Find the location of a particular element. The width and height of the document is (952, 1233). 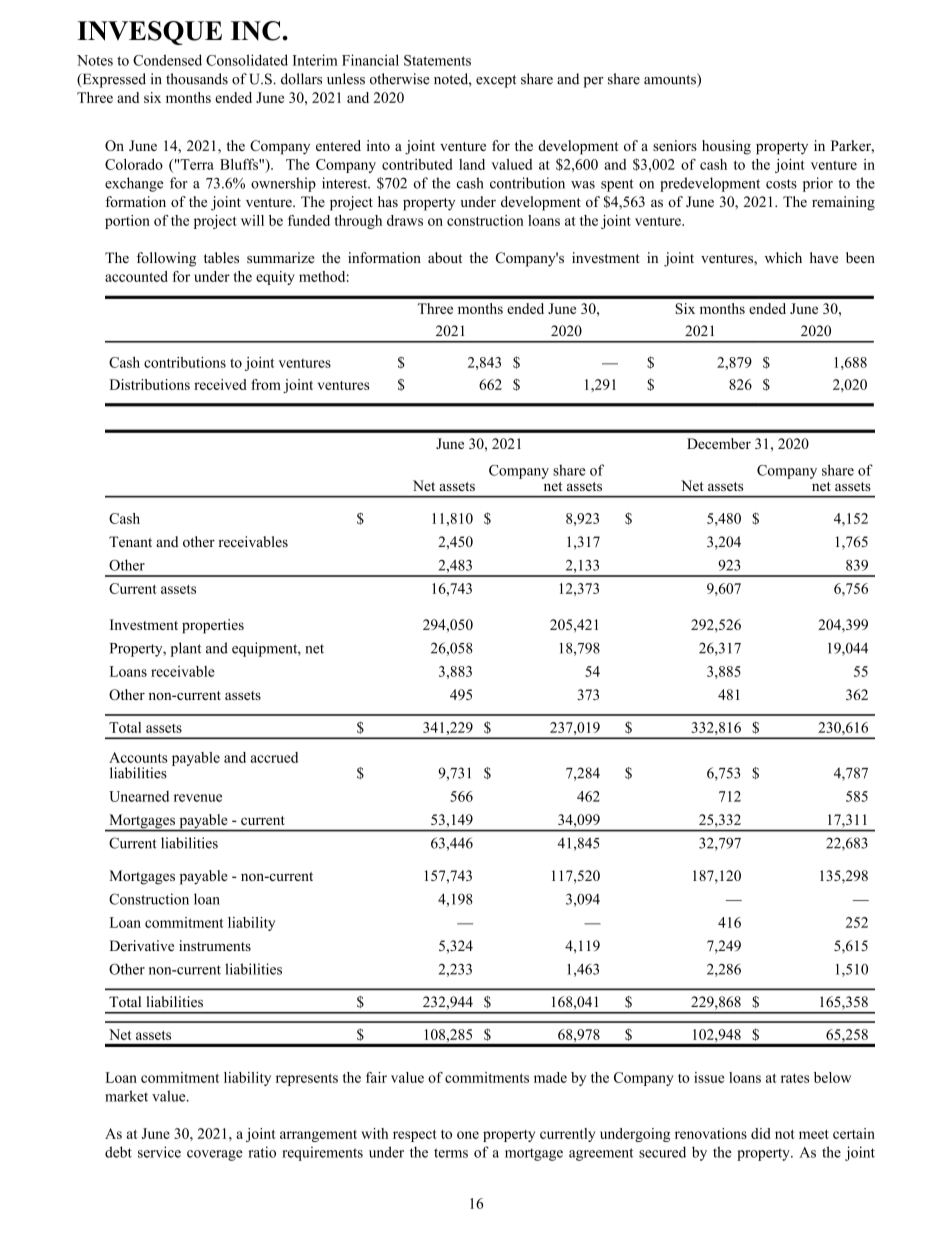

which is located at coordinates (783, 257).
